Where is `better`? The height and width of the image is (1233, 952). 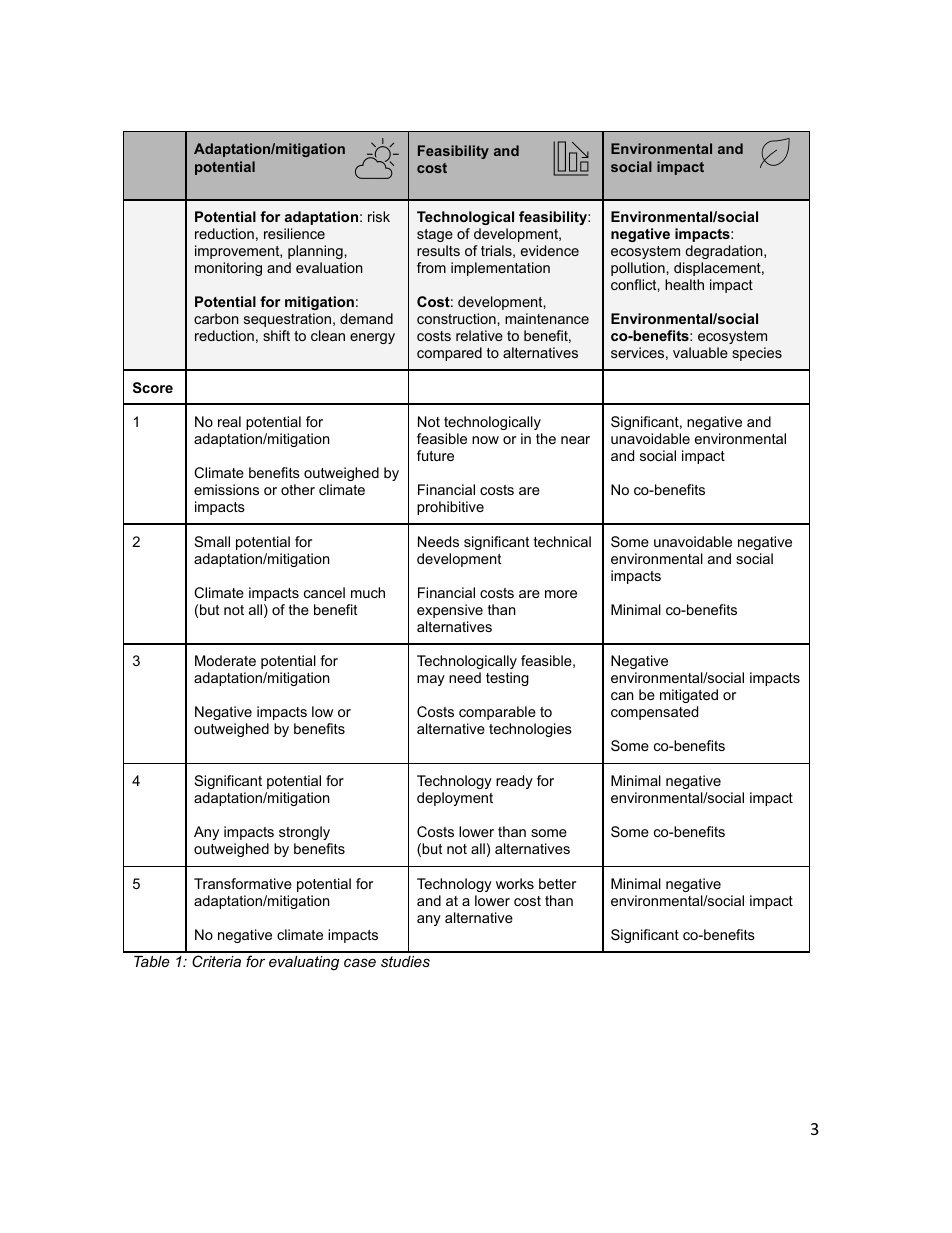
better is located at coordinates (557, 883).
